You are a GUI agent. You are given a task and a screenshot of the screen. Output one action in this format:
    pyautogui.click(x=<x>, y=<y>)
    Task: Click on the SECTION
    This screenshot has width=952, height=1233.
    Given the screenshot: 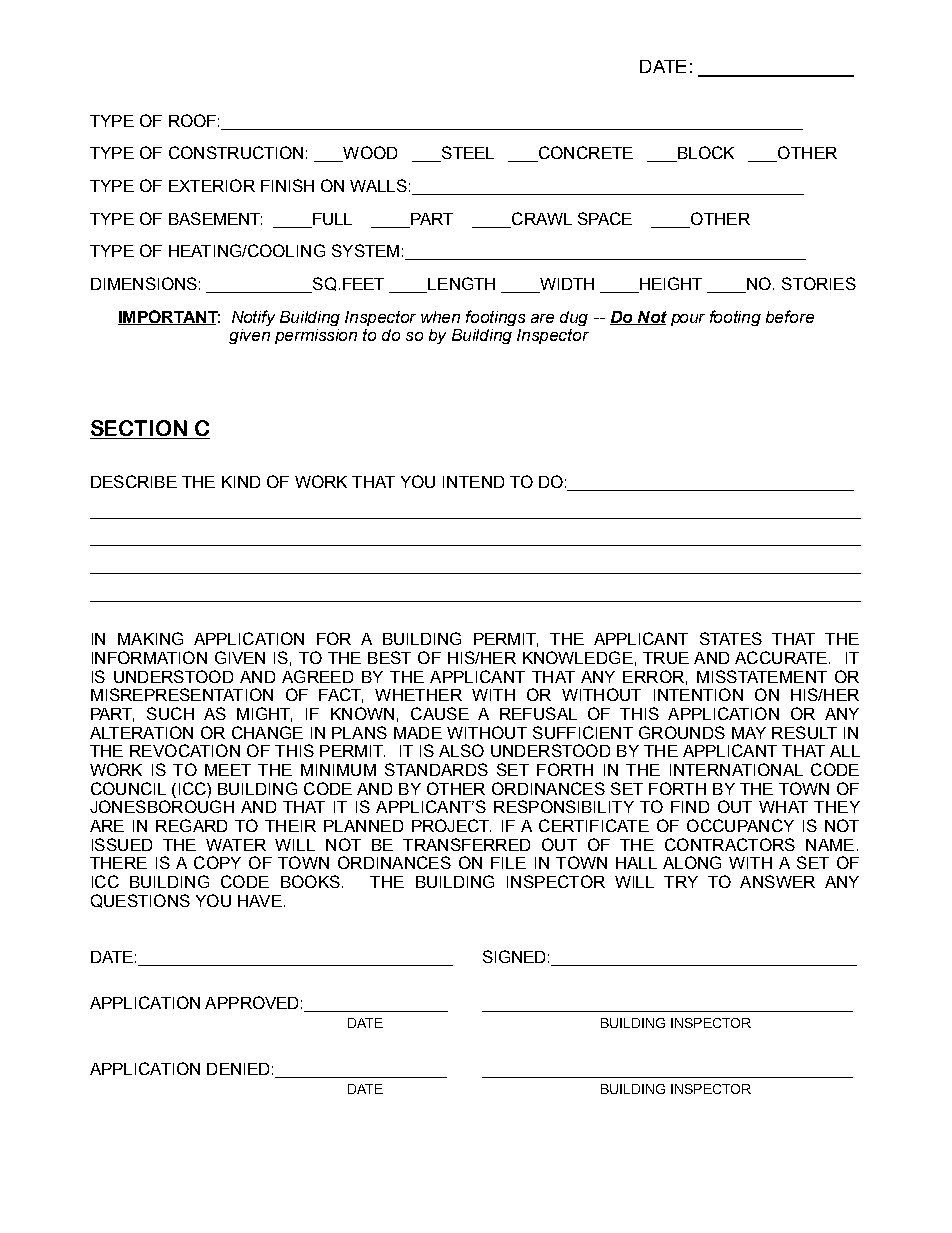 What is the action you would take?
    pyautogui.click(x=140, y=429)
